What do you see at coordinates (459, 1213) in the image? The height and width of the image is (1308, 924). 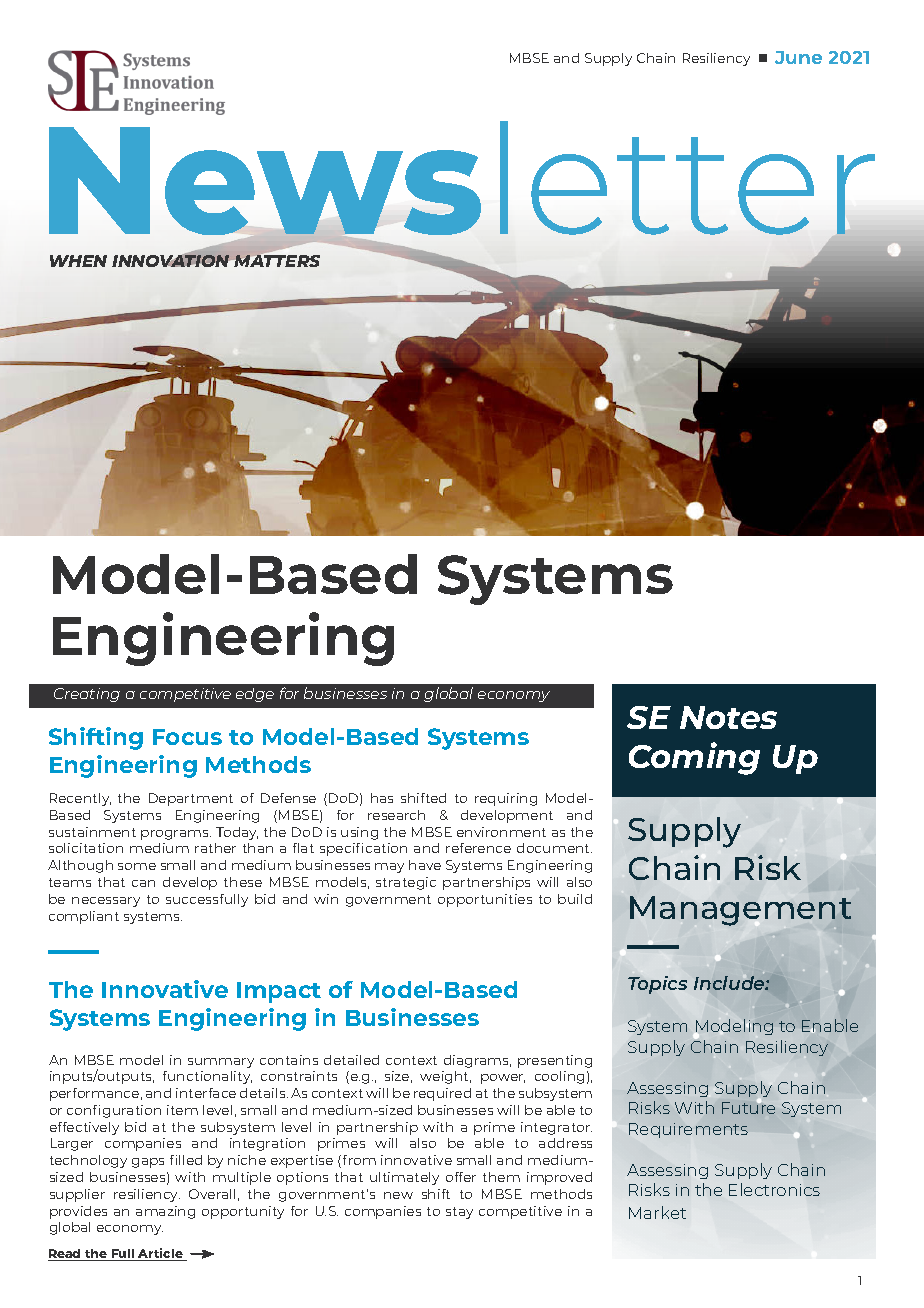 I see `stay` at bounding box center [459, 1213].
